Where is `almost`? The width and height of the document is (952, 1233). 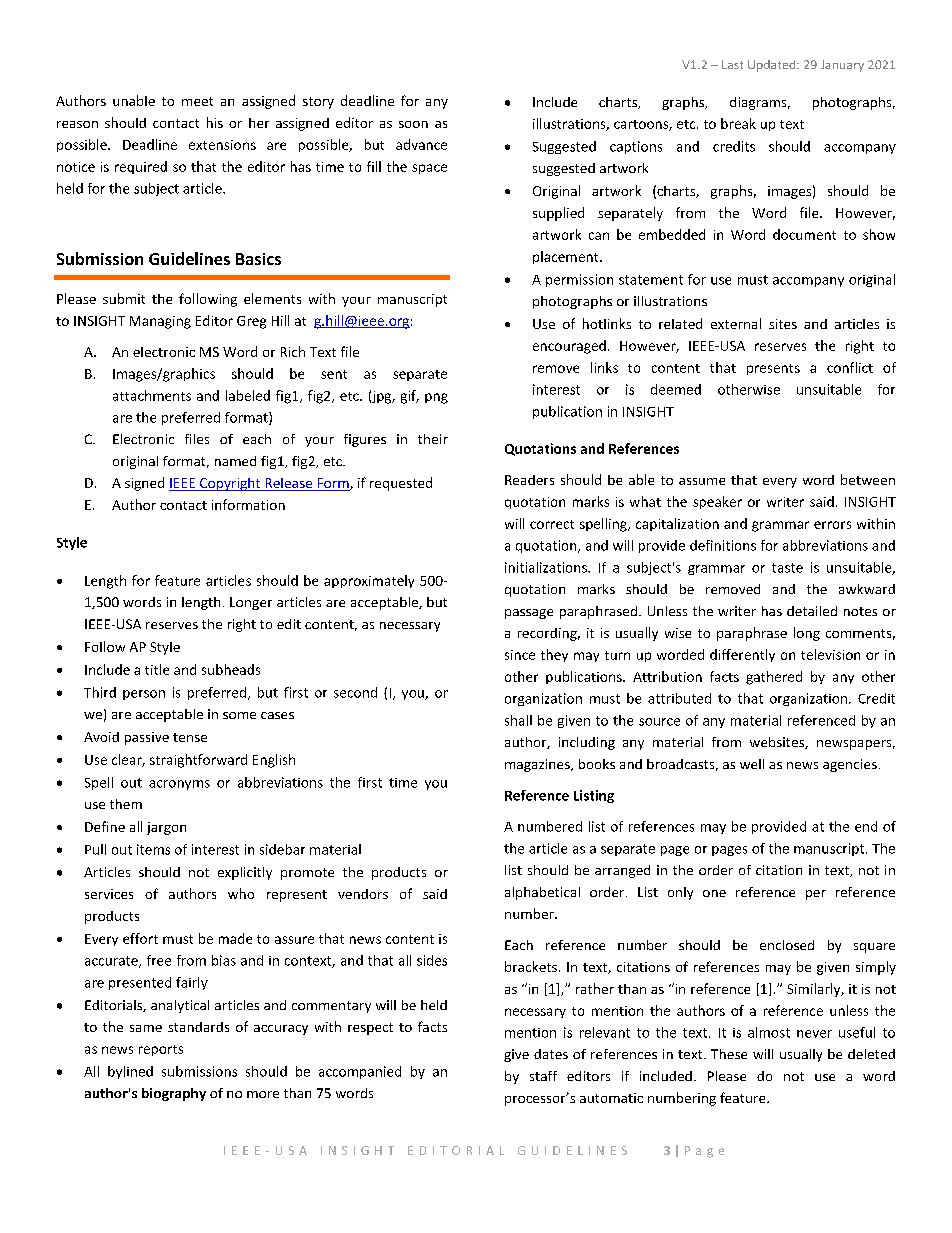 almost is located at coordinates (769, 1032).
